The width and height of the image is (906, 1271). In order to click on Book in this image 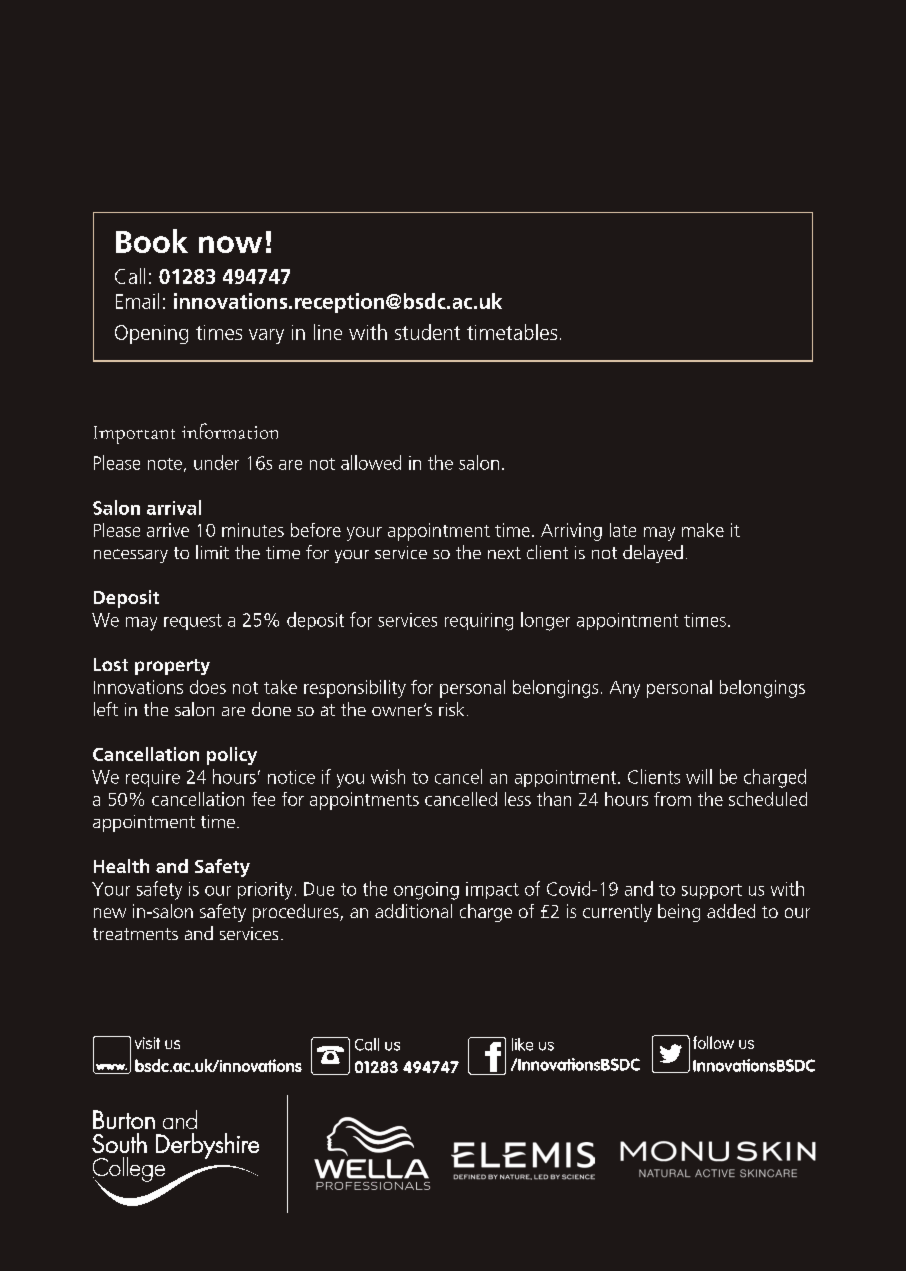, I will do `click(152, 241)`.
